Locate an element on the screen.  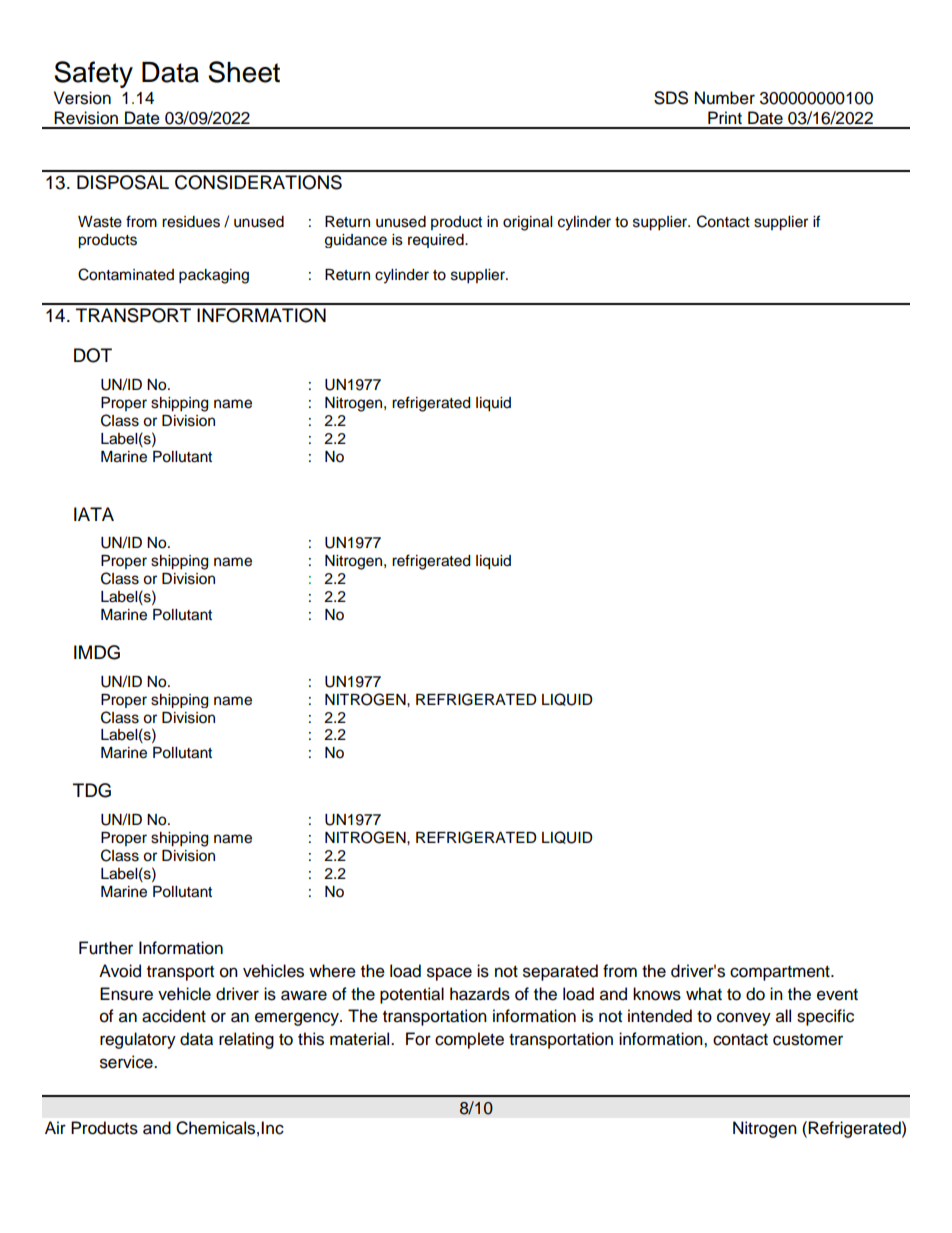
required is located at coordinates (437, 241).
